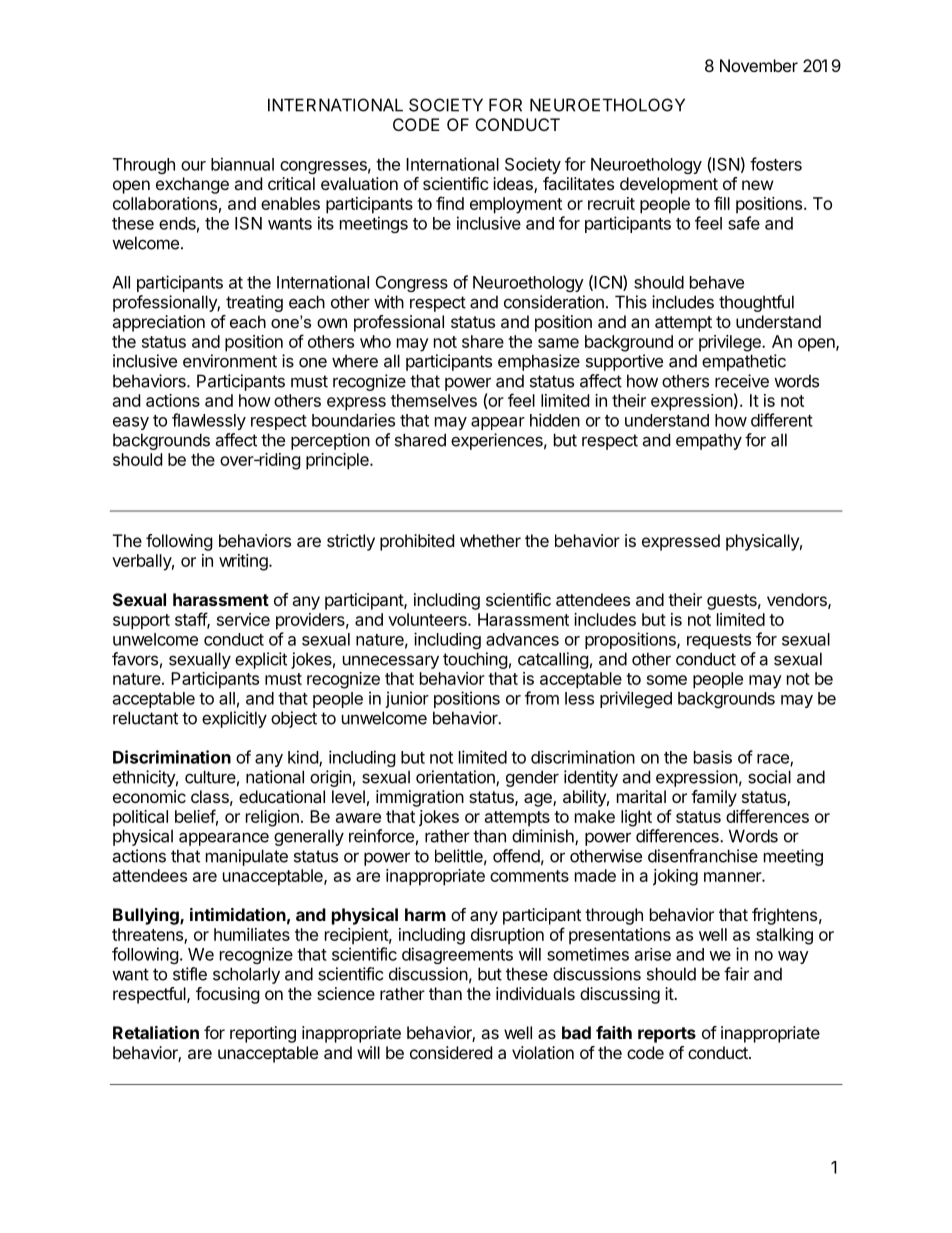  I want to click on requests, so click(719, 641).
